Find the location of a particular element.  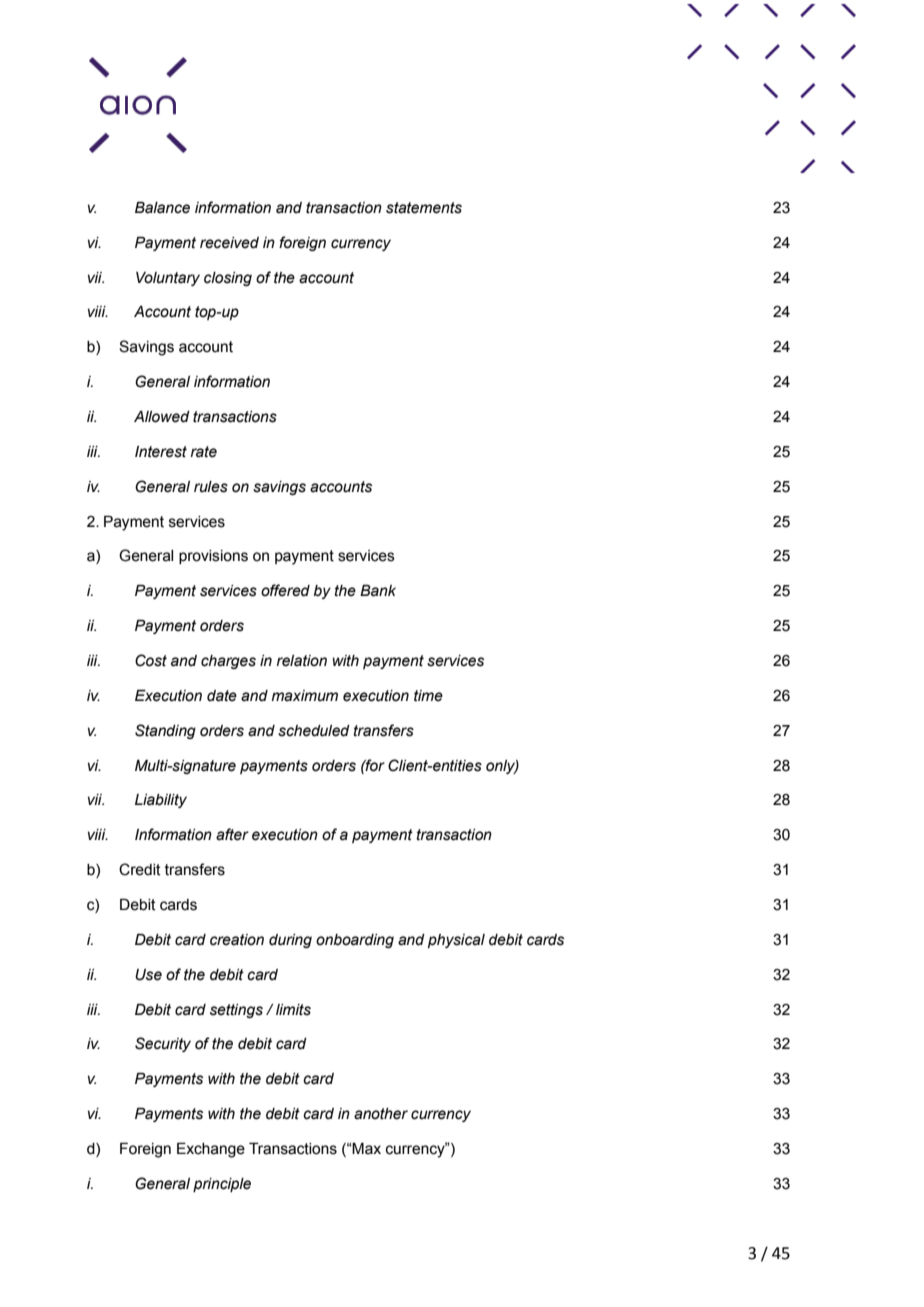

Standing is located at coordinates (165, 731).
